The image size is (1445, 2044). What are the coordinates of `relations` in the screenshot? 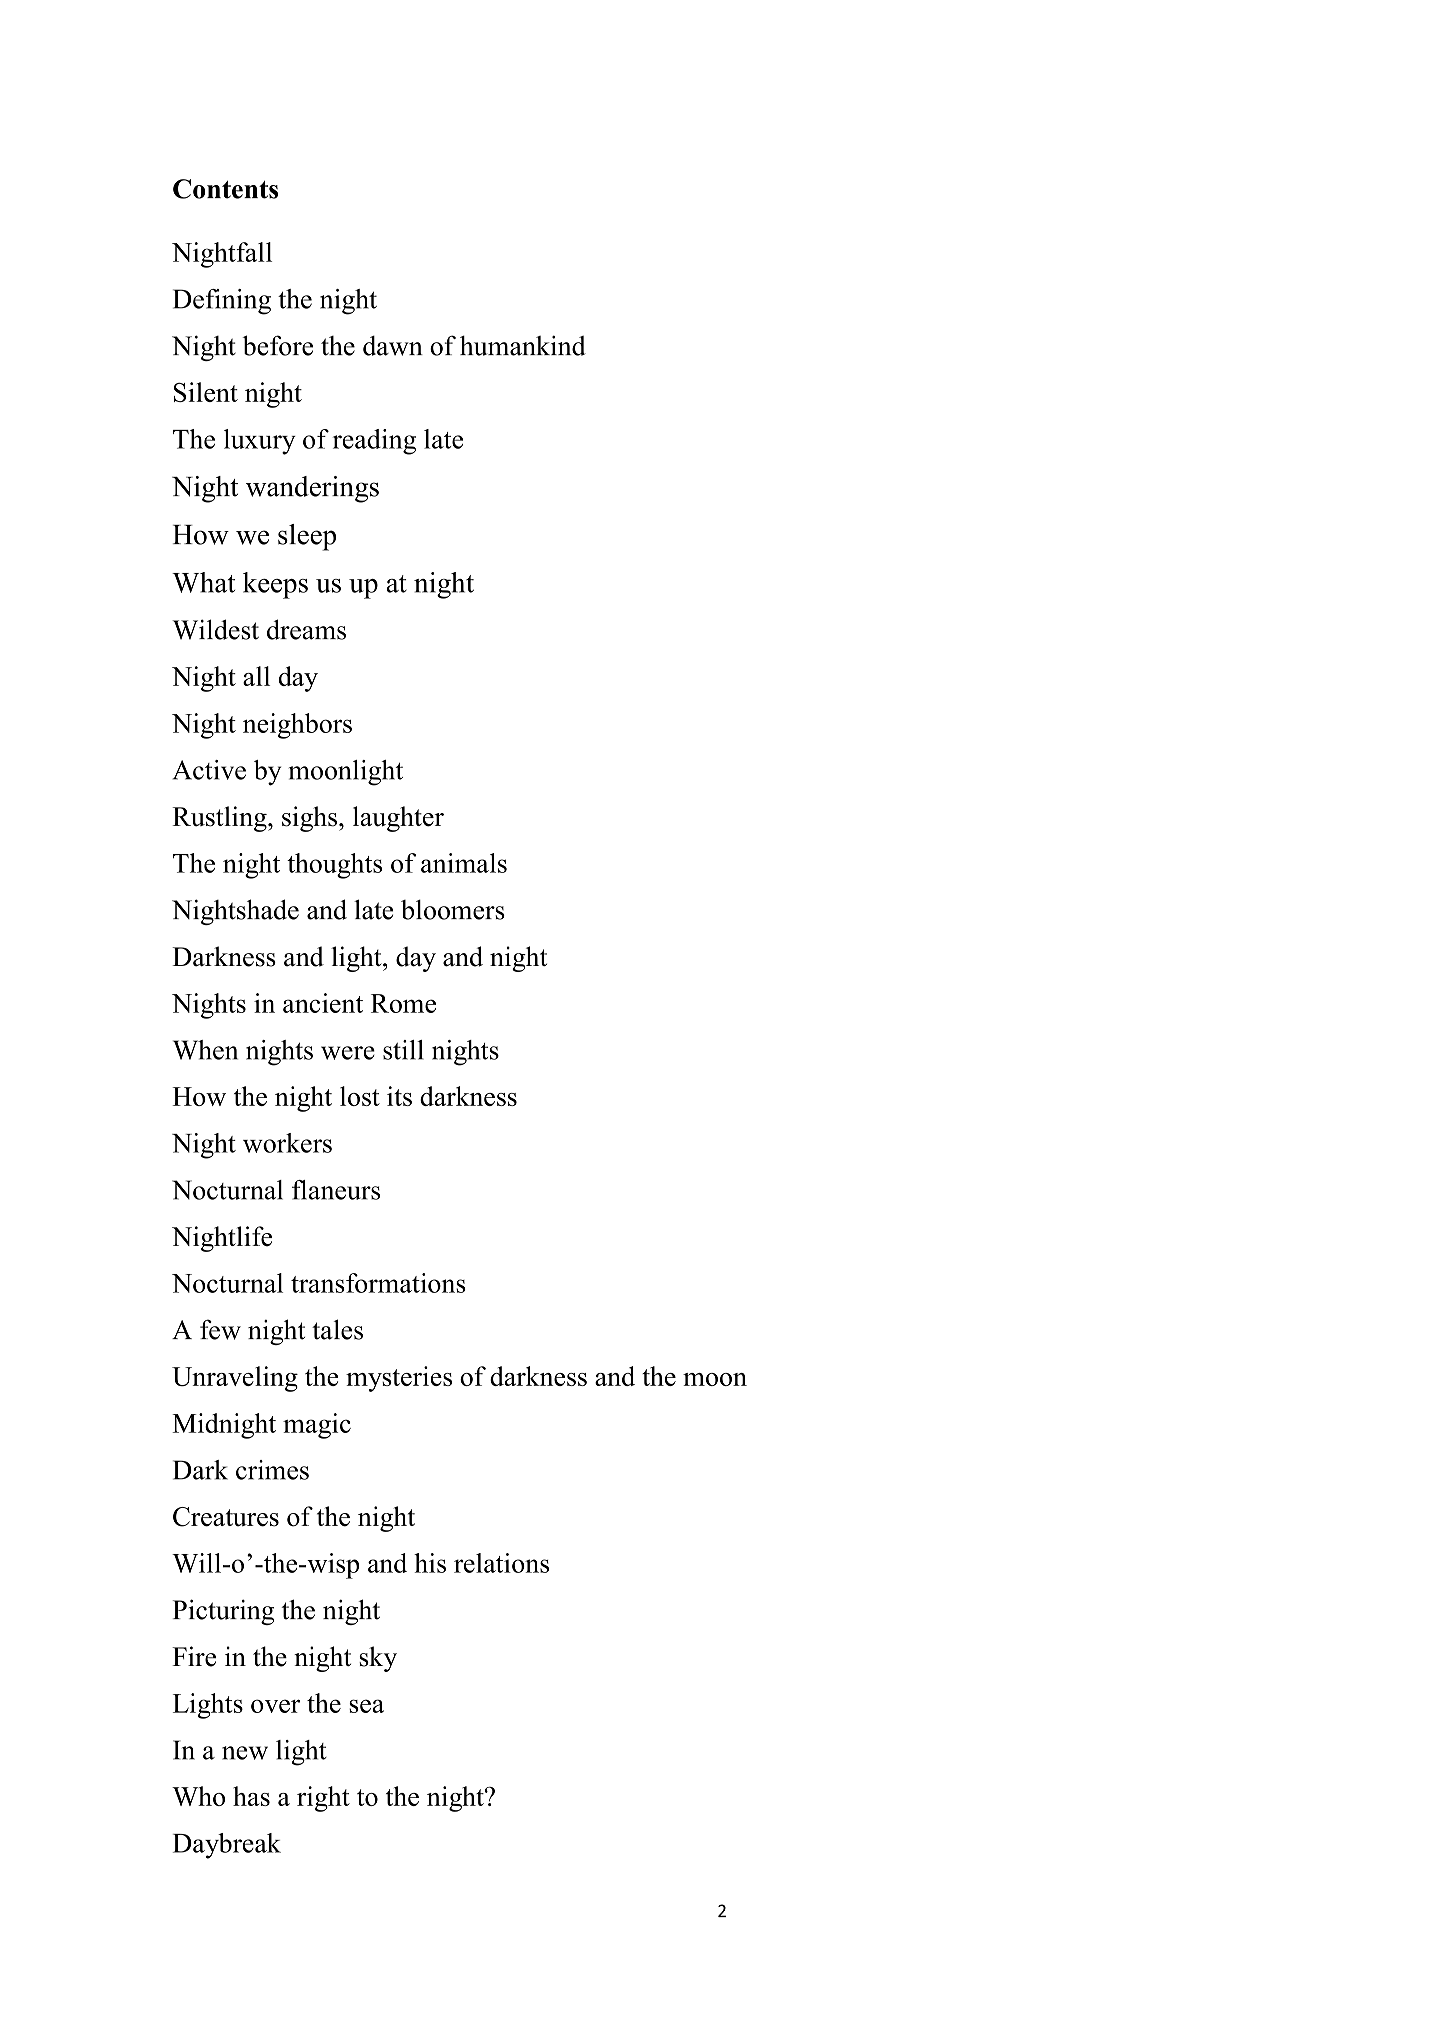 It's located at (501, 1563).
